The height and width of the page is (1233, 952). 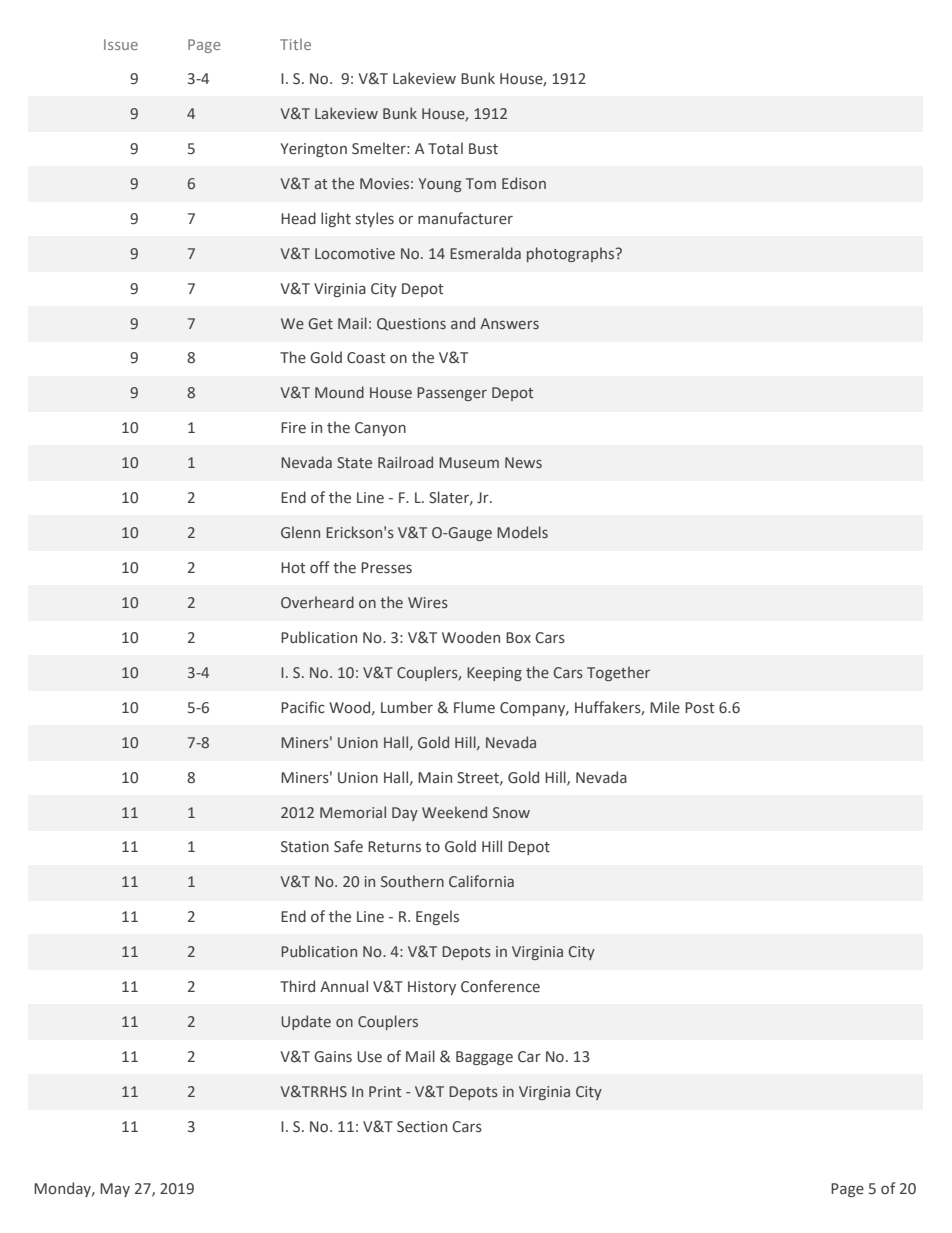 I want to click on Issue, so click(x=121, y=44).
